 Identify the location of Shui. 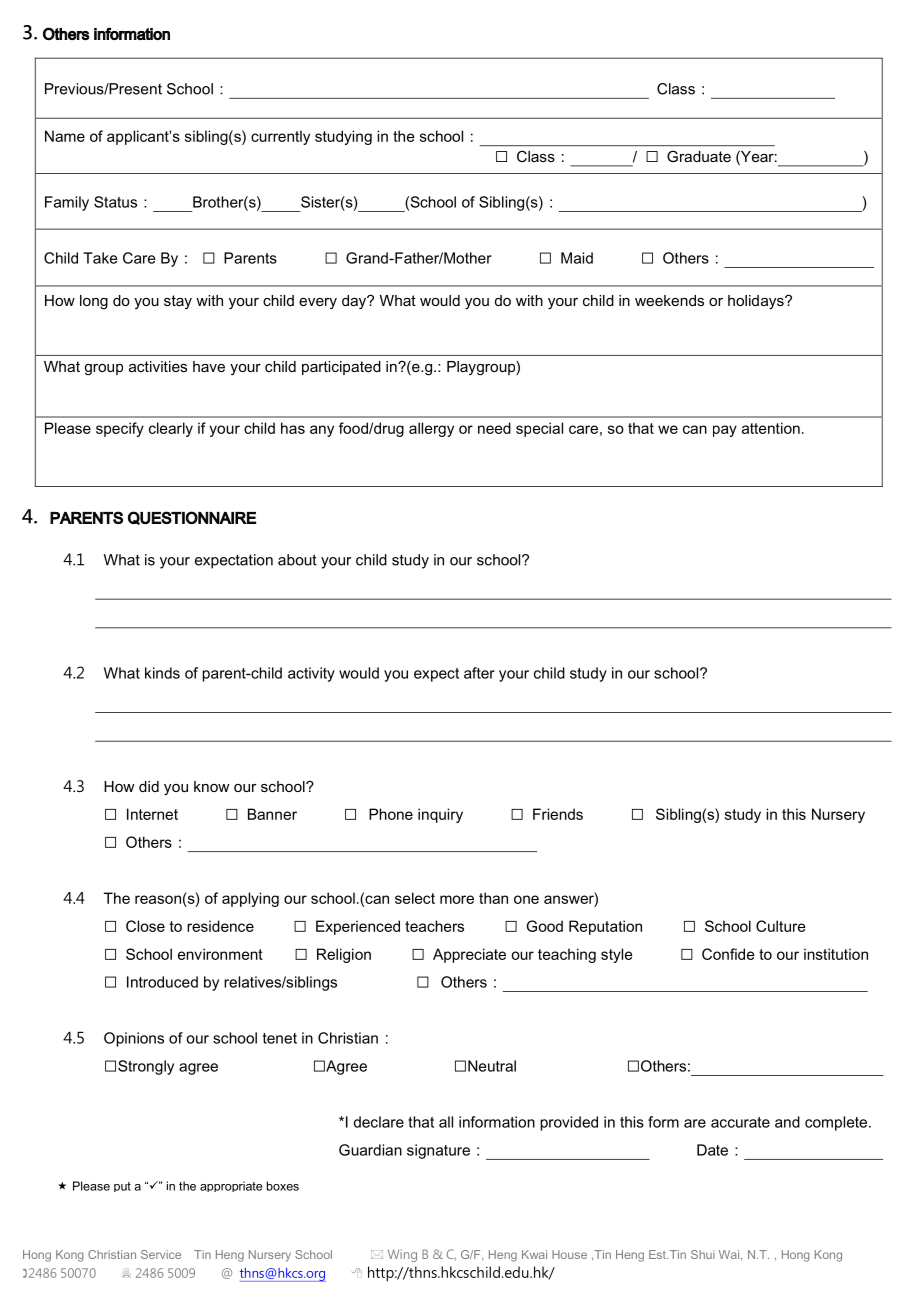
(703, 1254).
